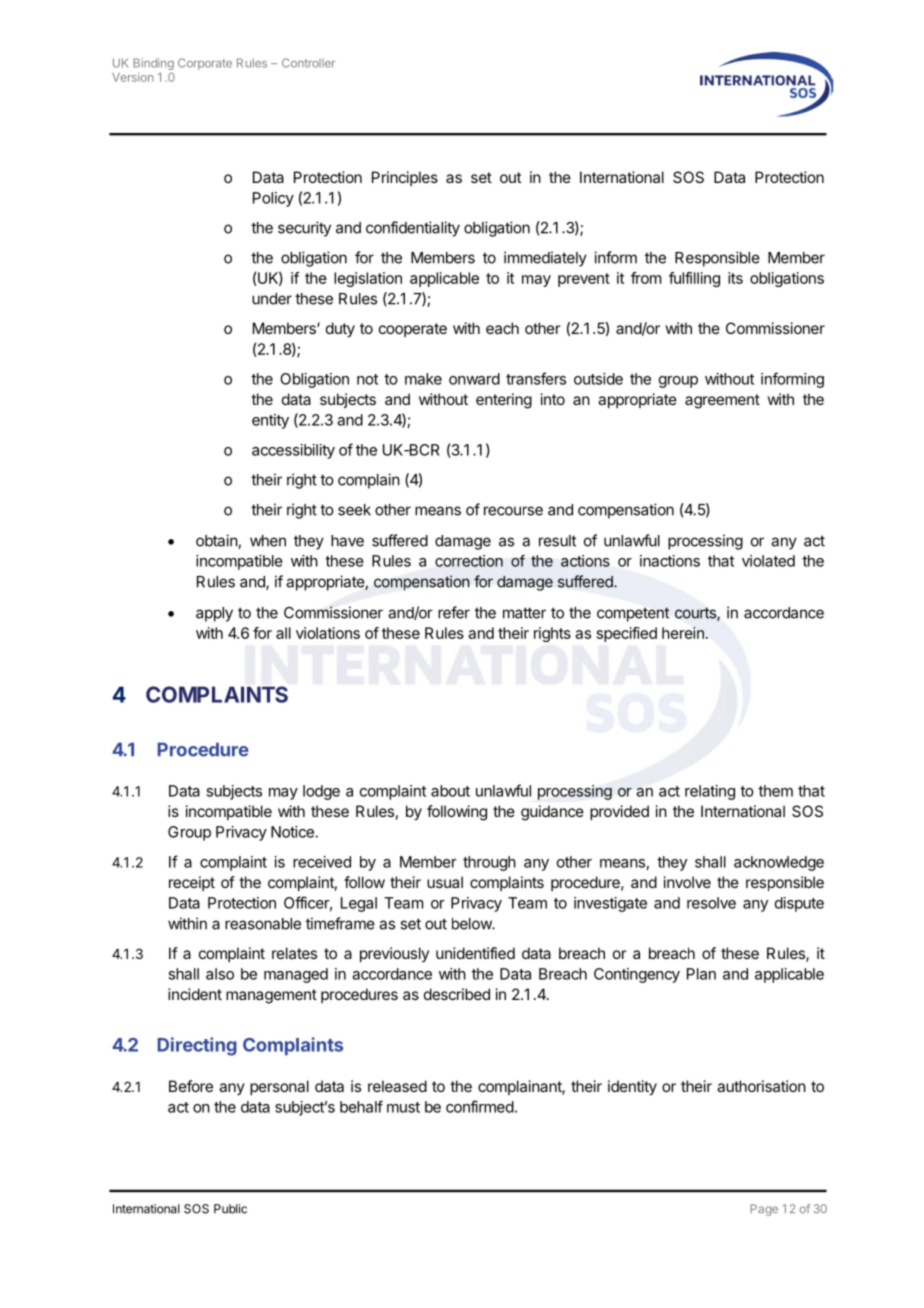 The image size is (924, 1308). Describe the element at coordinates (230, 1209) in the screenshot. I see `Public` at that location.
